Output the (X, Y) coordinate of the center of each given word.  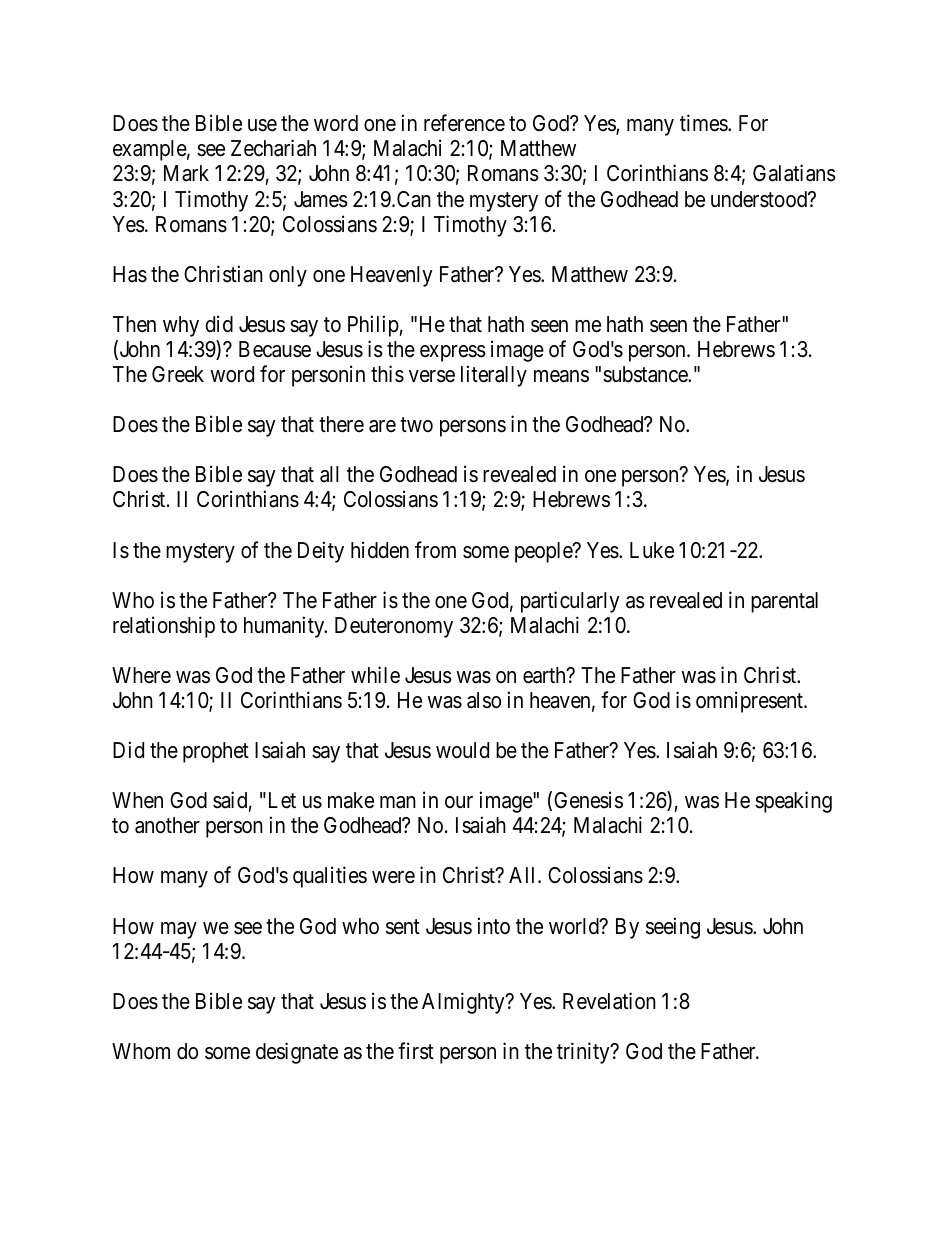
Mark (186, 173)
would (462, 750)
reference (464, 123)
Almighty (464, 1003)
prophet (216, 752)
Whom (141, 1051)
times (704, 123)
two (416, 425)
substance (646, 374)
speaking (793, 802)
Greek (178, 374)
